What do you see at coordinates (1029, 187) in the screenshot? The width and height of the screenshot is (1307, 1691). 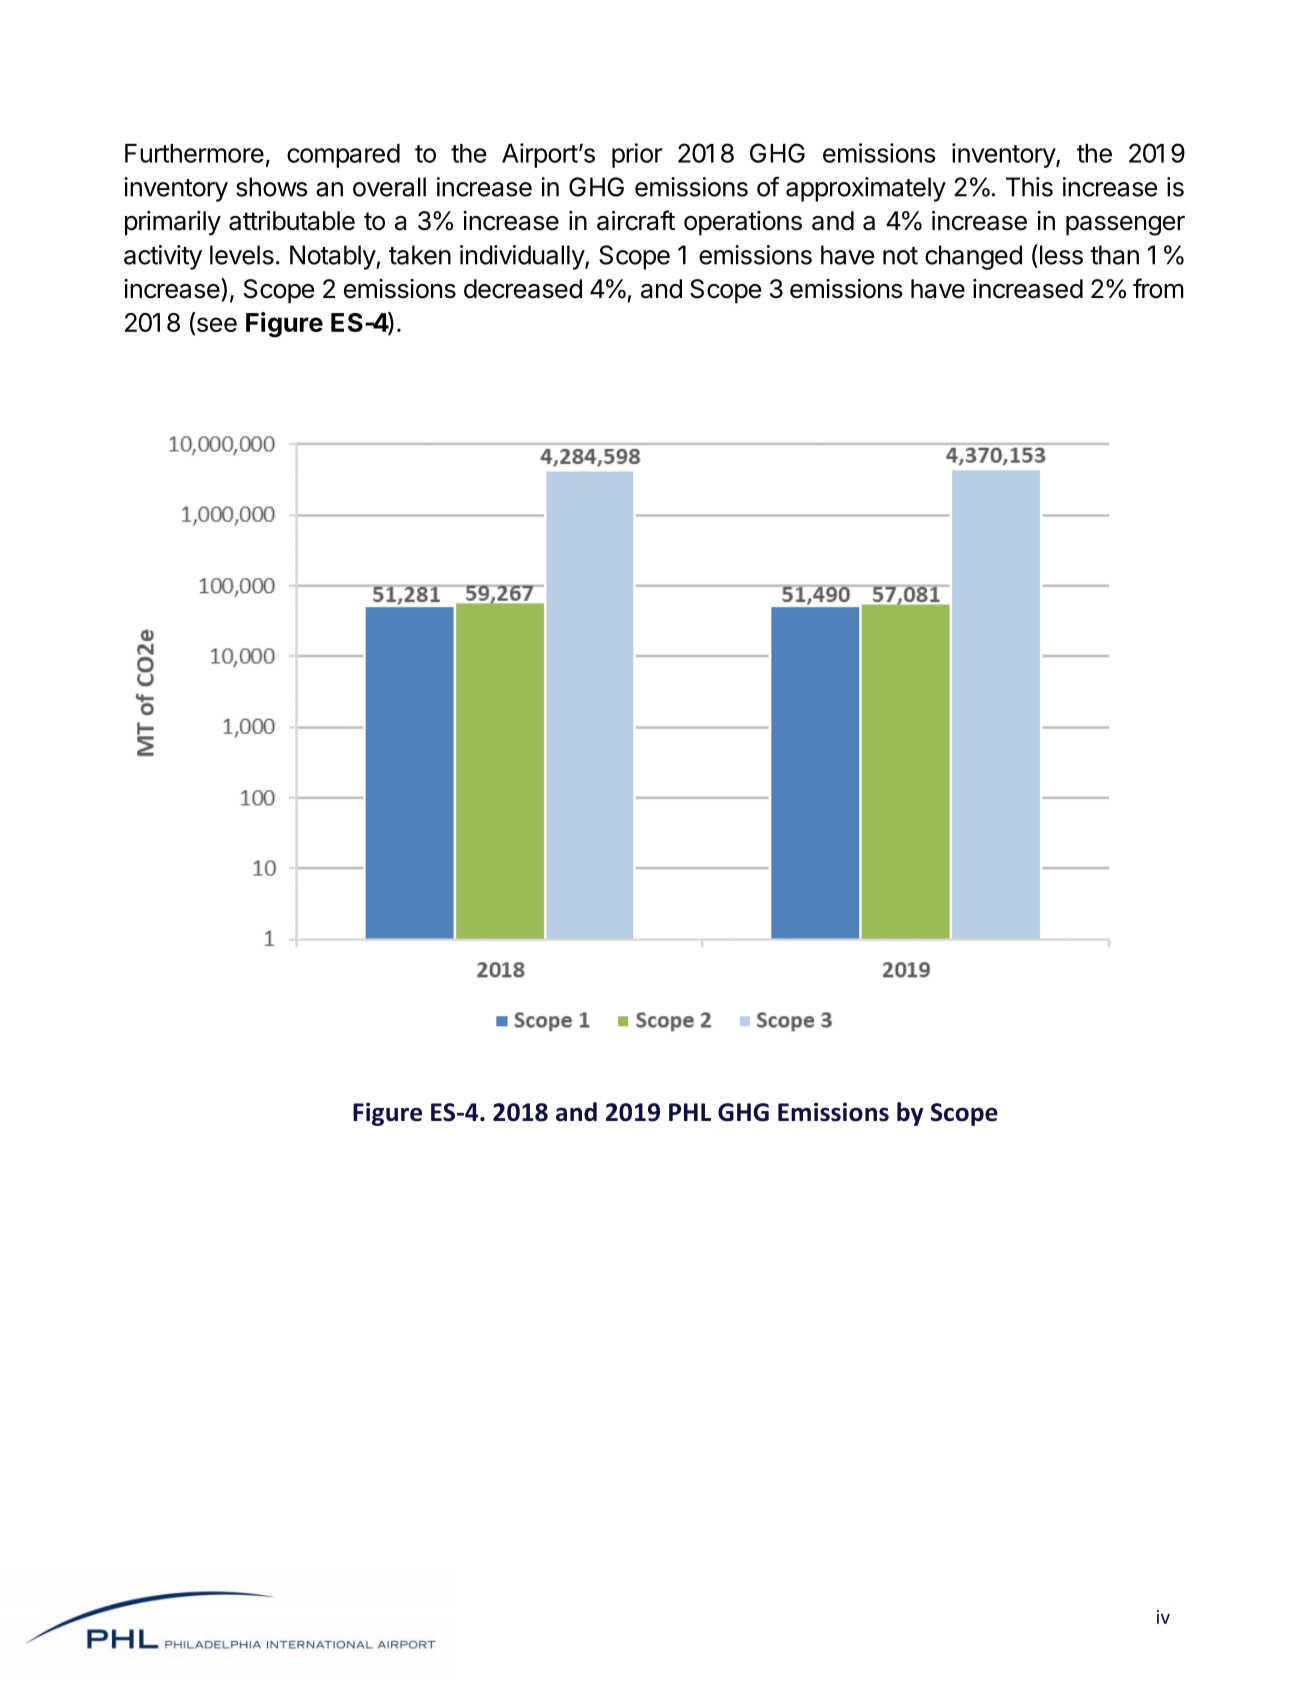 I see `This` at bounding box center [1029, 187].
